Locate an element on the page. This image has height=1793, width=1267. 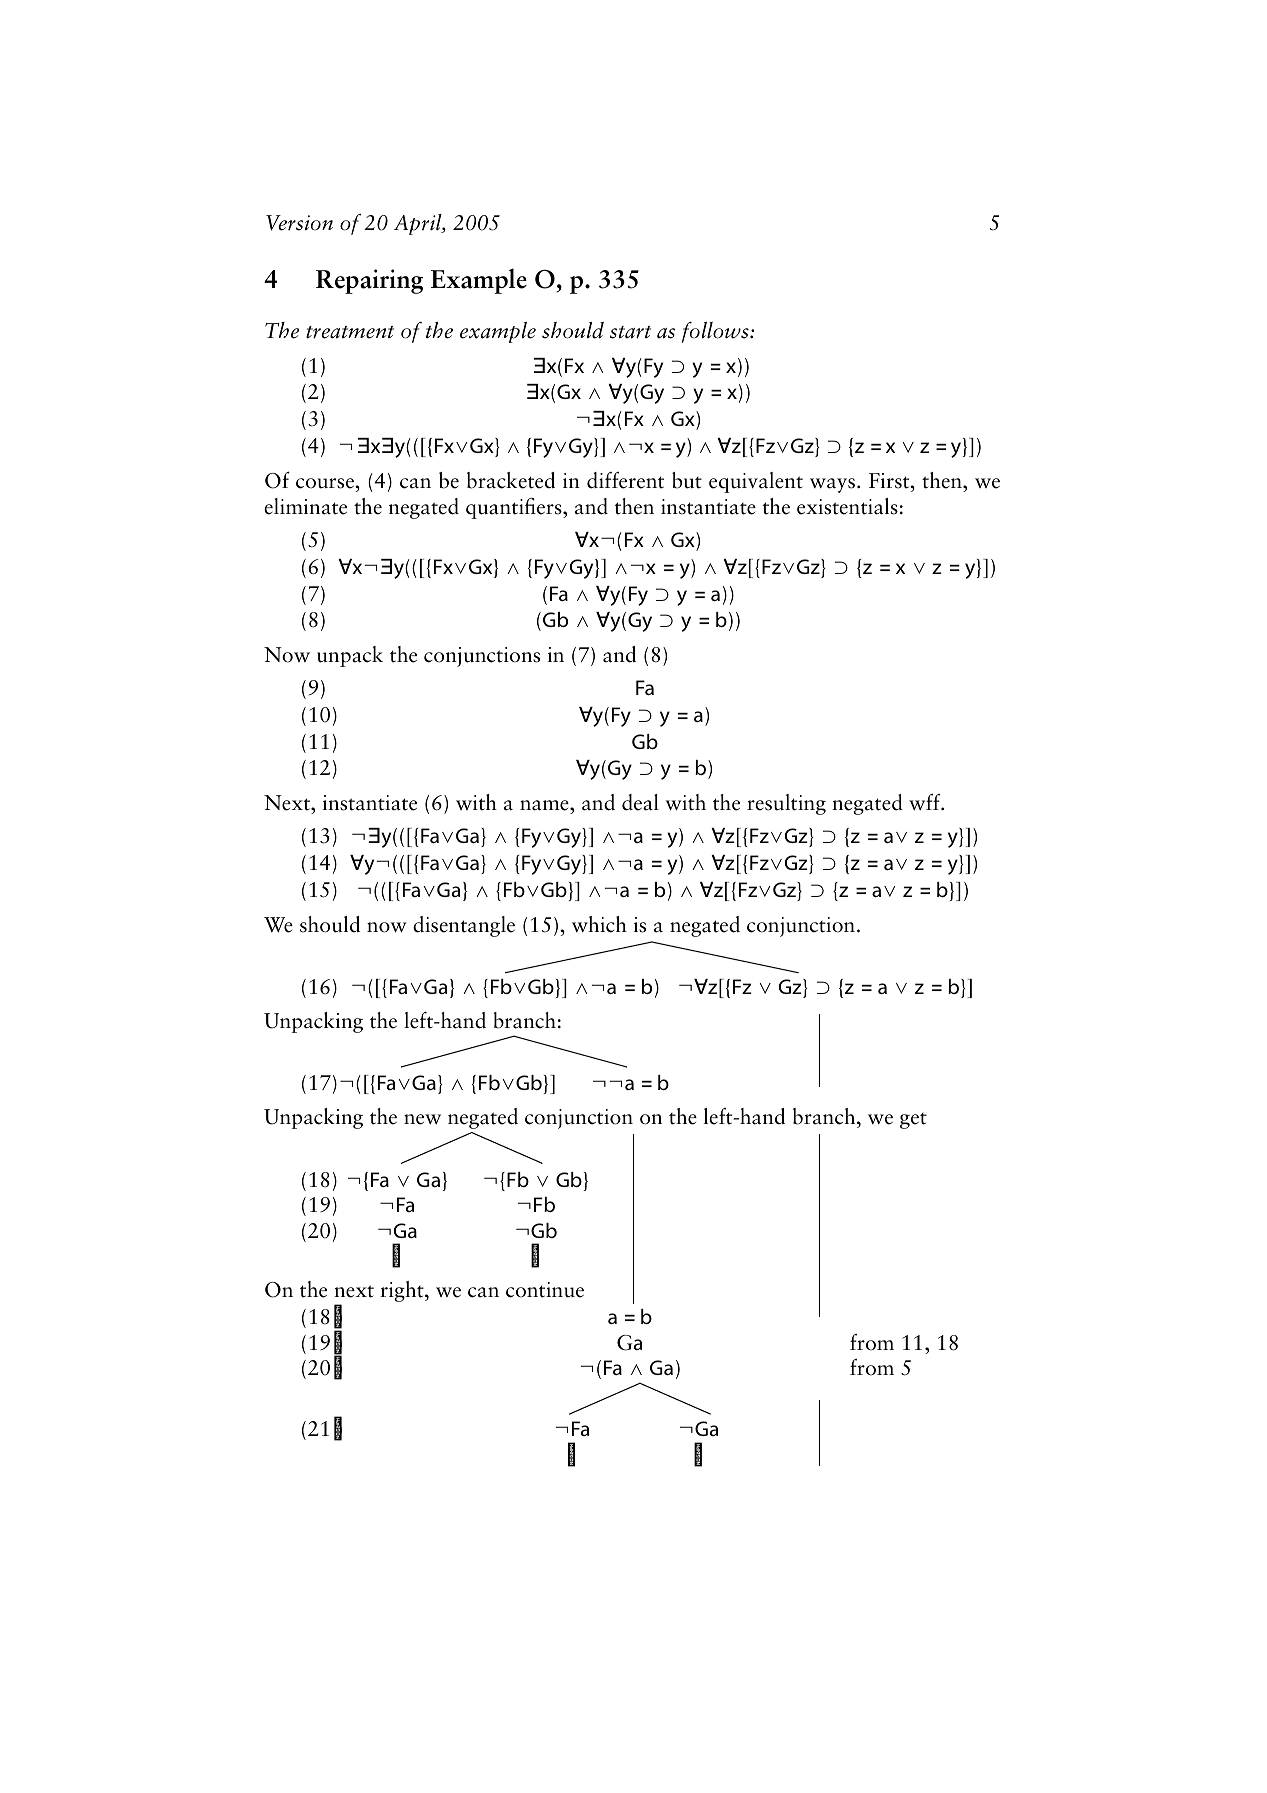
disentangle is located at coordinates (464, 926).
